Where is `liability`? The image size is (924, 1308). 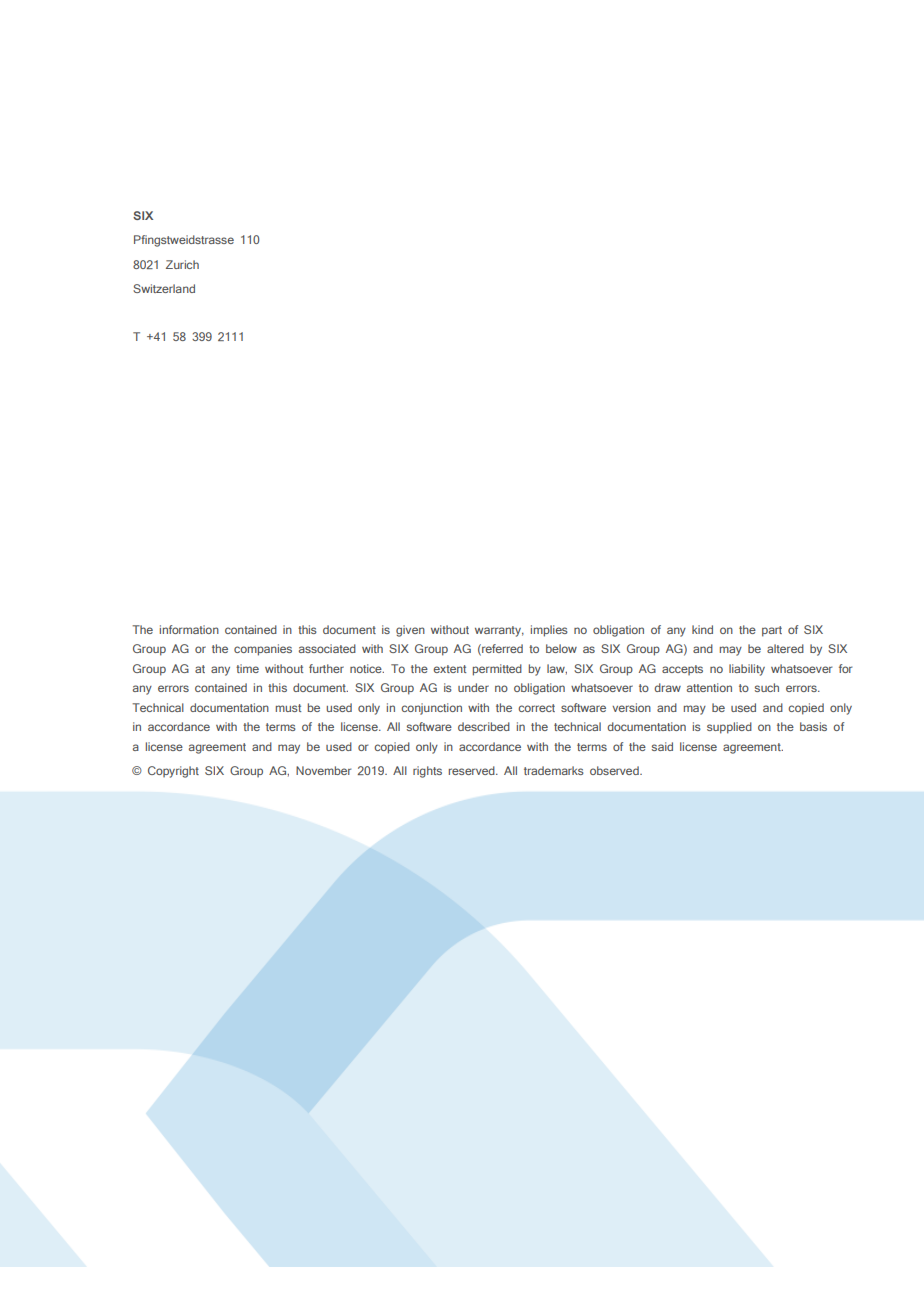
liability is located at coordinates (747, 670).
